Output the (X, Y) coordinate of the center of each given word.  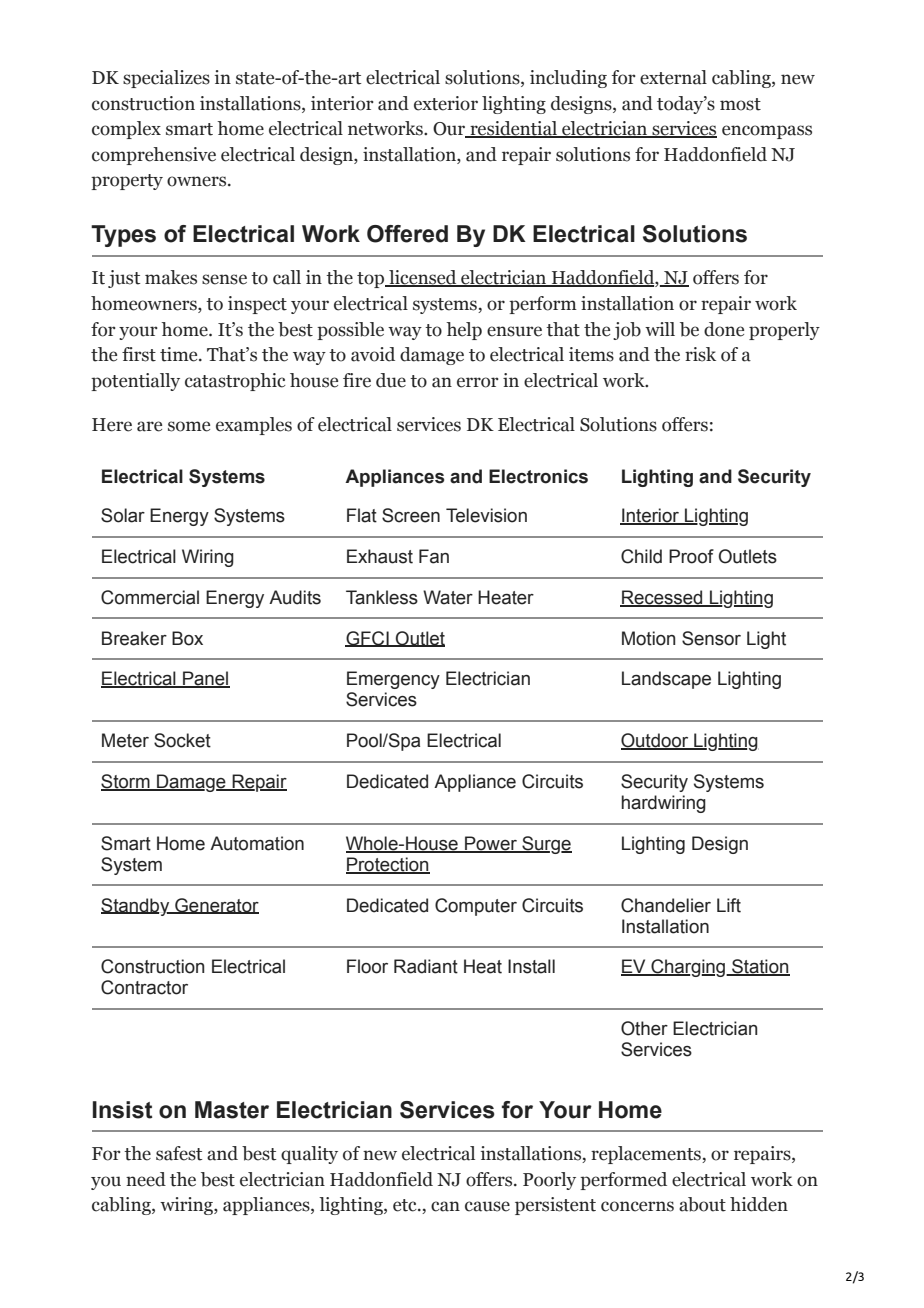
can (445, 1206)
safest (179, 1153)
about (702, 1204)
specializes (166, 79)
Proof (691, 556)
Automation (257, 843)
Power (491, 844)
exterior (446, 103)
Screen (411, 515)
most (740, 104)
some (189, 426)
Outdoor (656, 741)
